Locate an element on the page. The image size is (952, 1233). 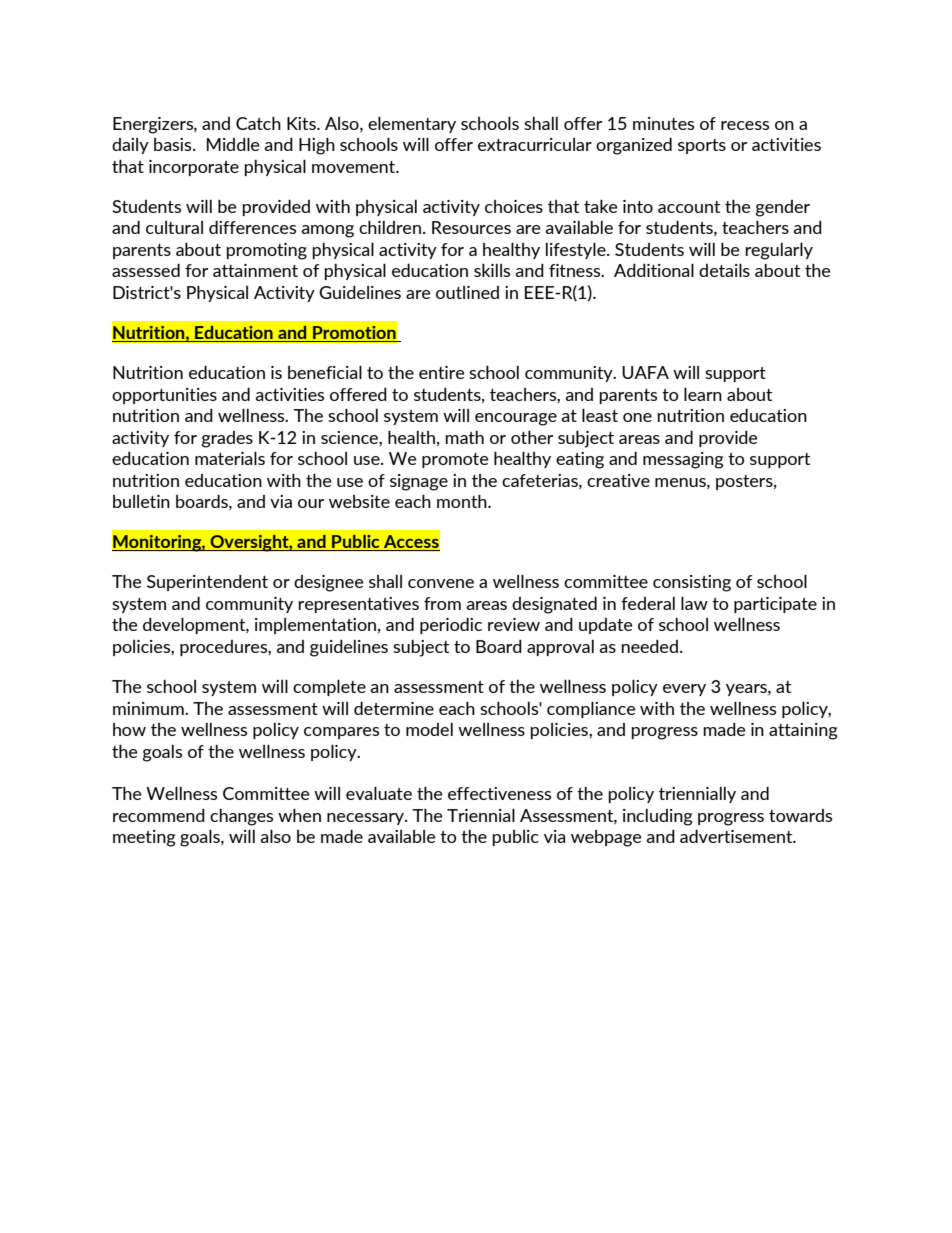
materials is located at coordinates (230, 458).
